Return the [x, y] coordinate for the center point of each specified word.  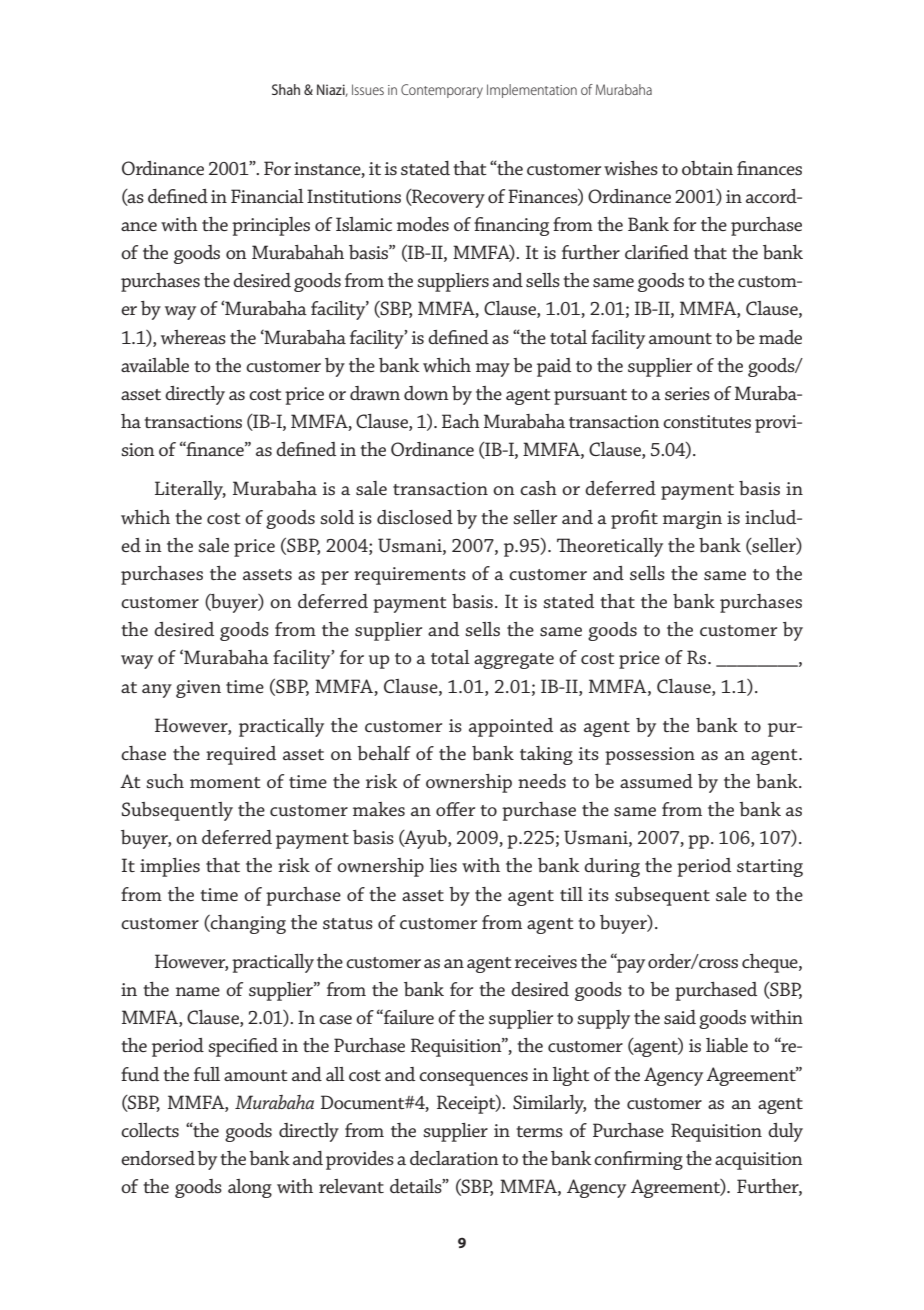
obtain [707, 168]
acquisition [759, 1161]
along [250, 1188]
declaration [454, 1158]
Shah [286, 89]
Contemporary [442, 91]
